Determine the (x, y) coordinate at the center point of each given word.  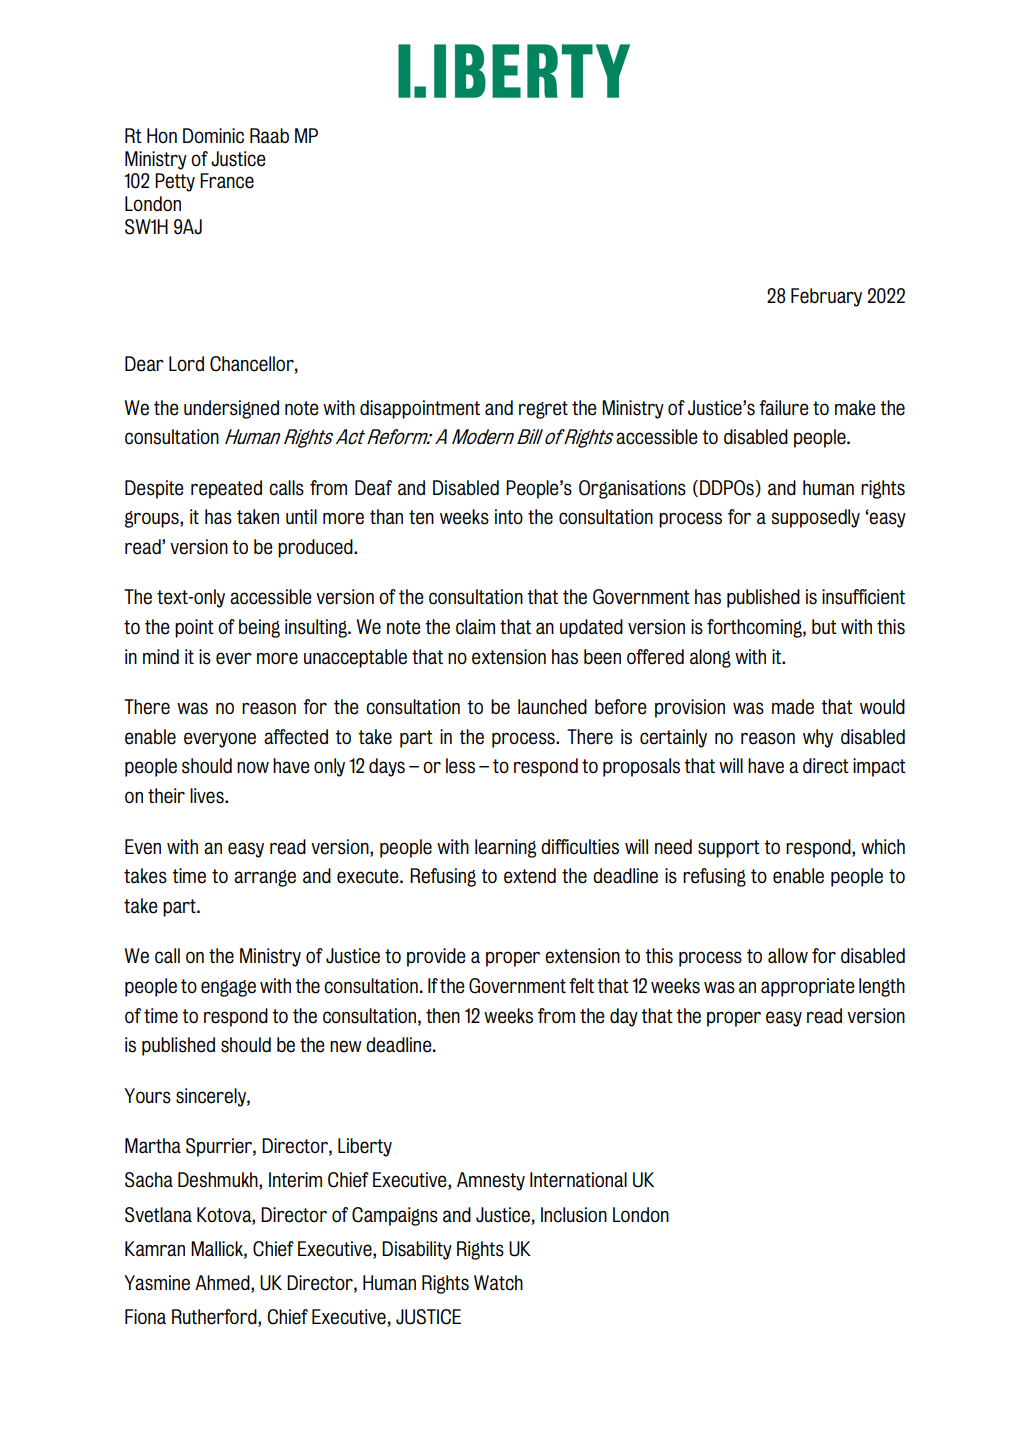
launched (552, 707)
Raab (269, 136)
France (227, 181)
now (253, 767)
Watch (498, 1283)
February (826, 297)
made (793, 707)
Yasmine (157, 1283)
